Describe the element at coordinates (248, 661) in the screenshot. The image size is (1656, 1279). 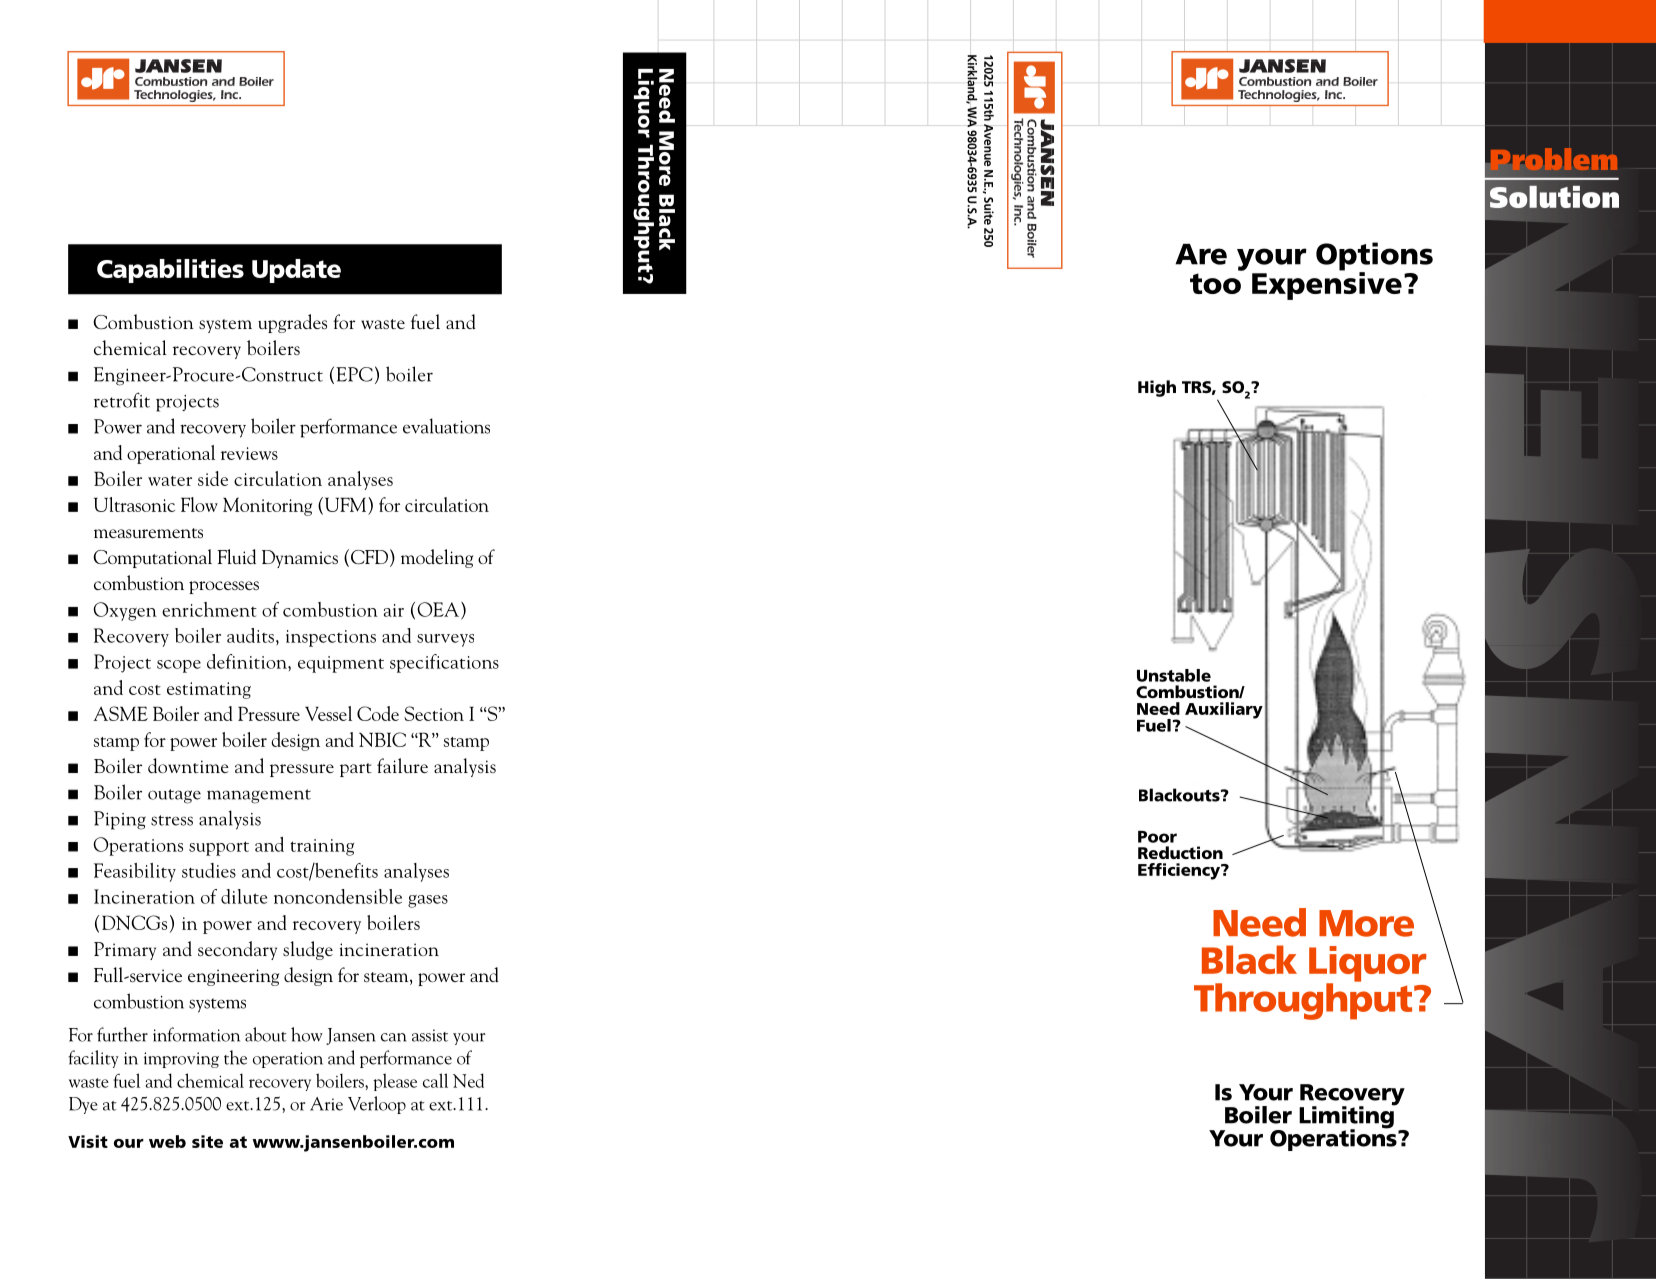
I see `definition` at that location.
